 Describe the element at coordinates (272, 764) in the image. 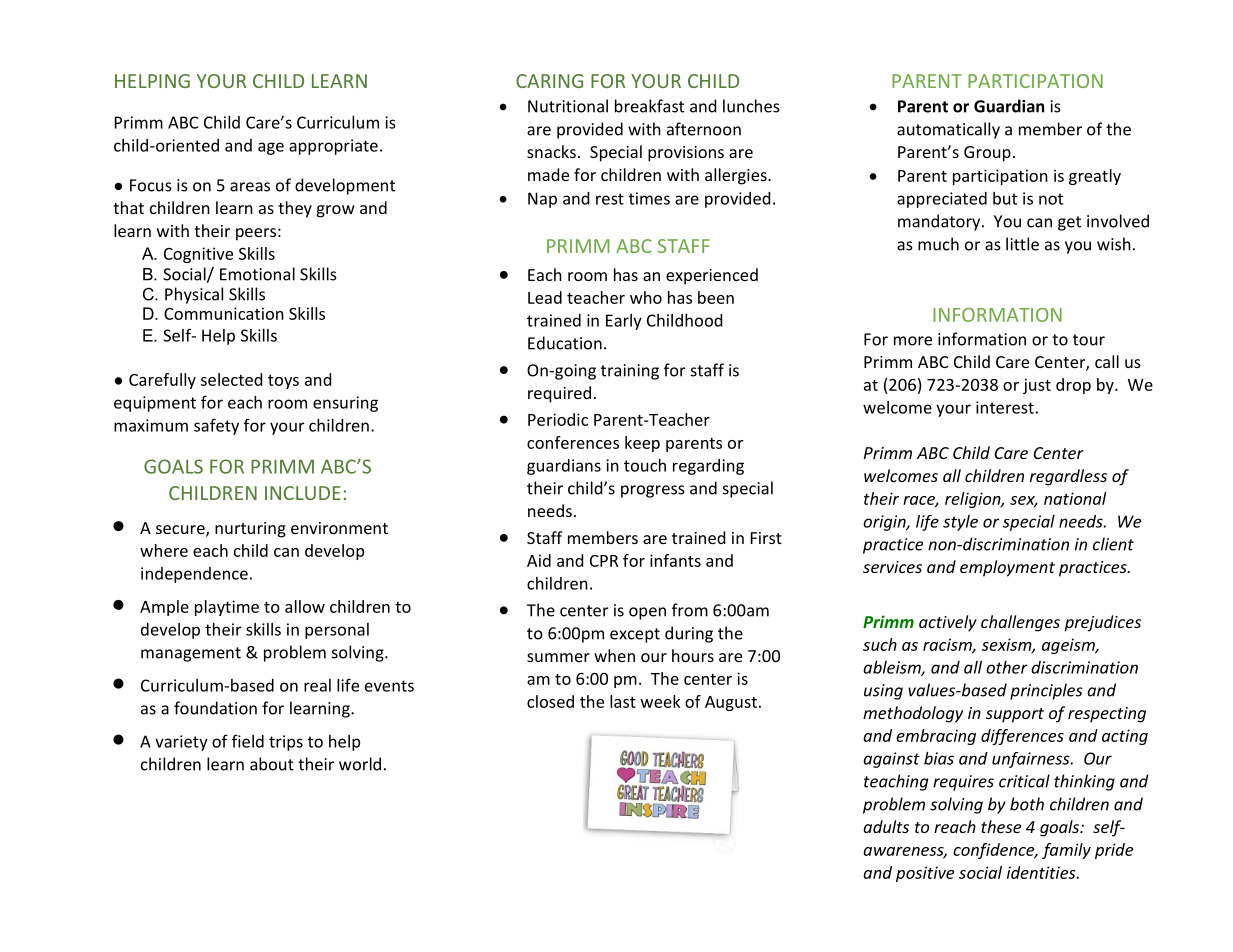

I see `about` at that location.
